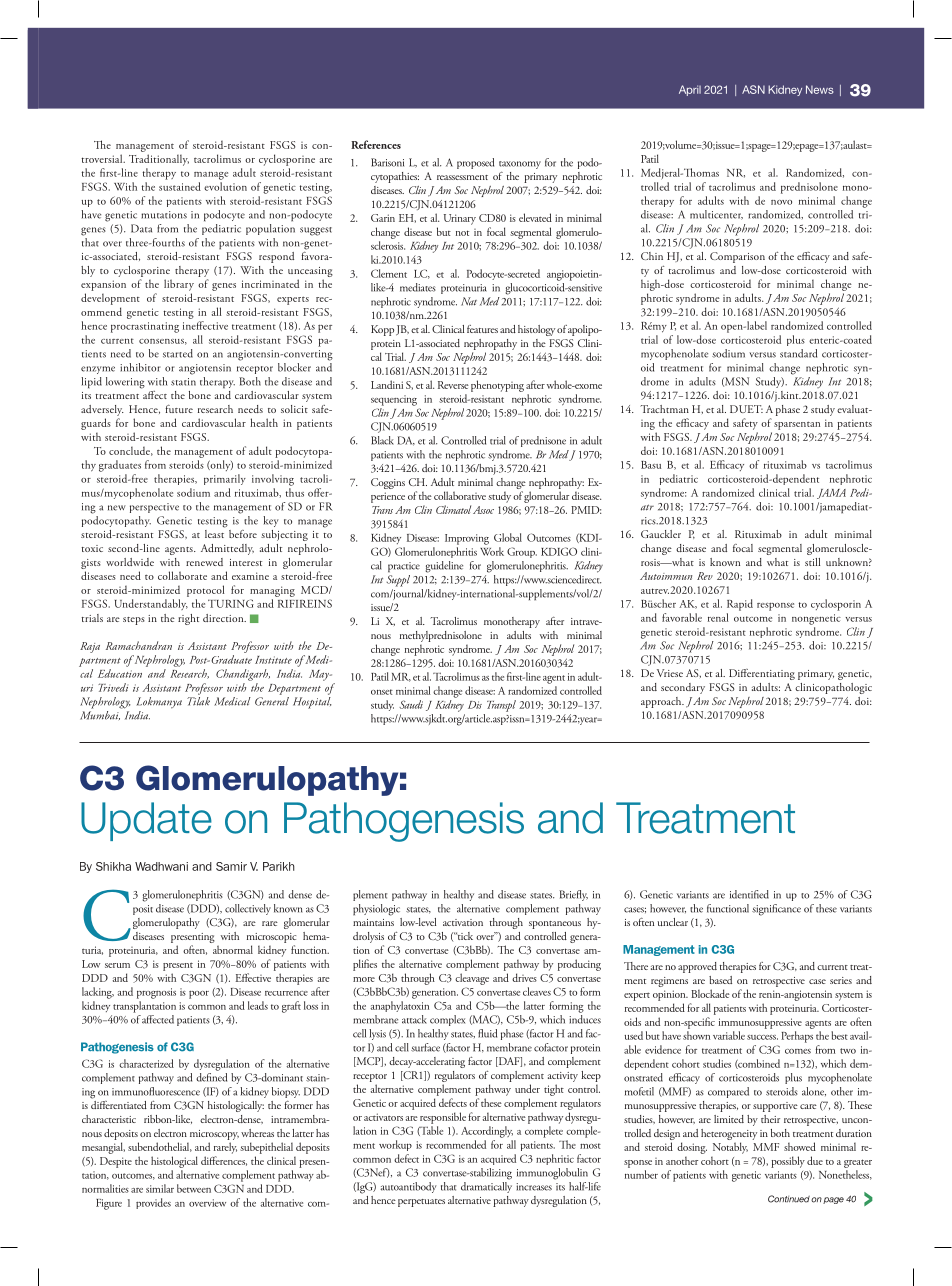 The height and width of the document is (1286, 952). Describe the element at coordinates (573, 895) in the document. I see `Briefly` at that location.
